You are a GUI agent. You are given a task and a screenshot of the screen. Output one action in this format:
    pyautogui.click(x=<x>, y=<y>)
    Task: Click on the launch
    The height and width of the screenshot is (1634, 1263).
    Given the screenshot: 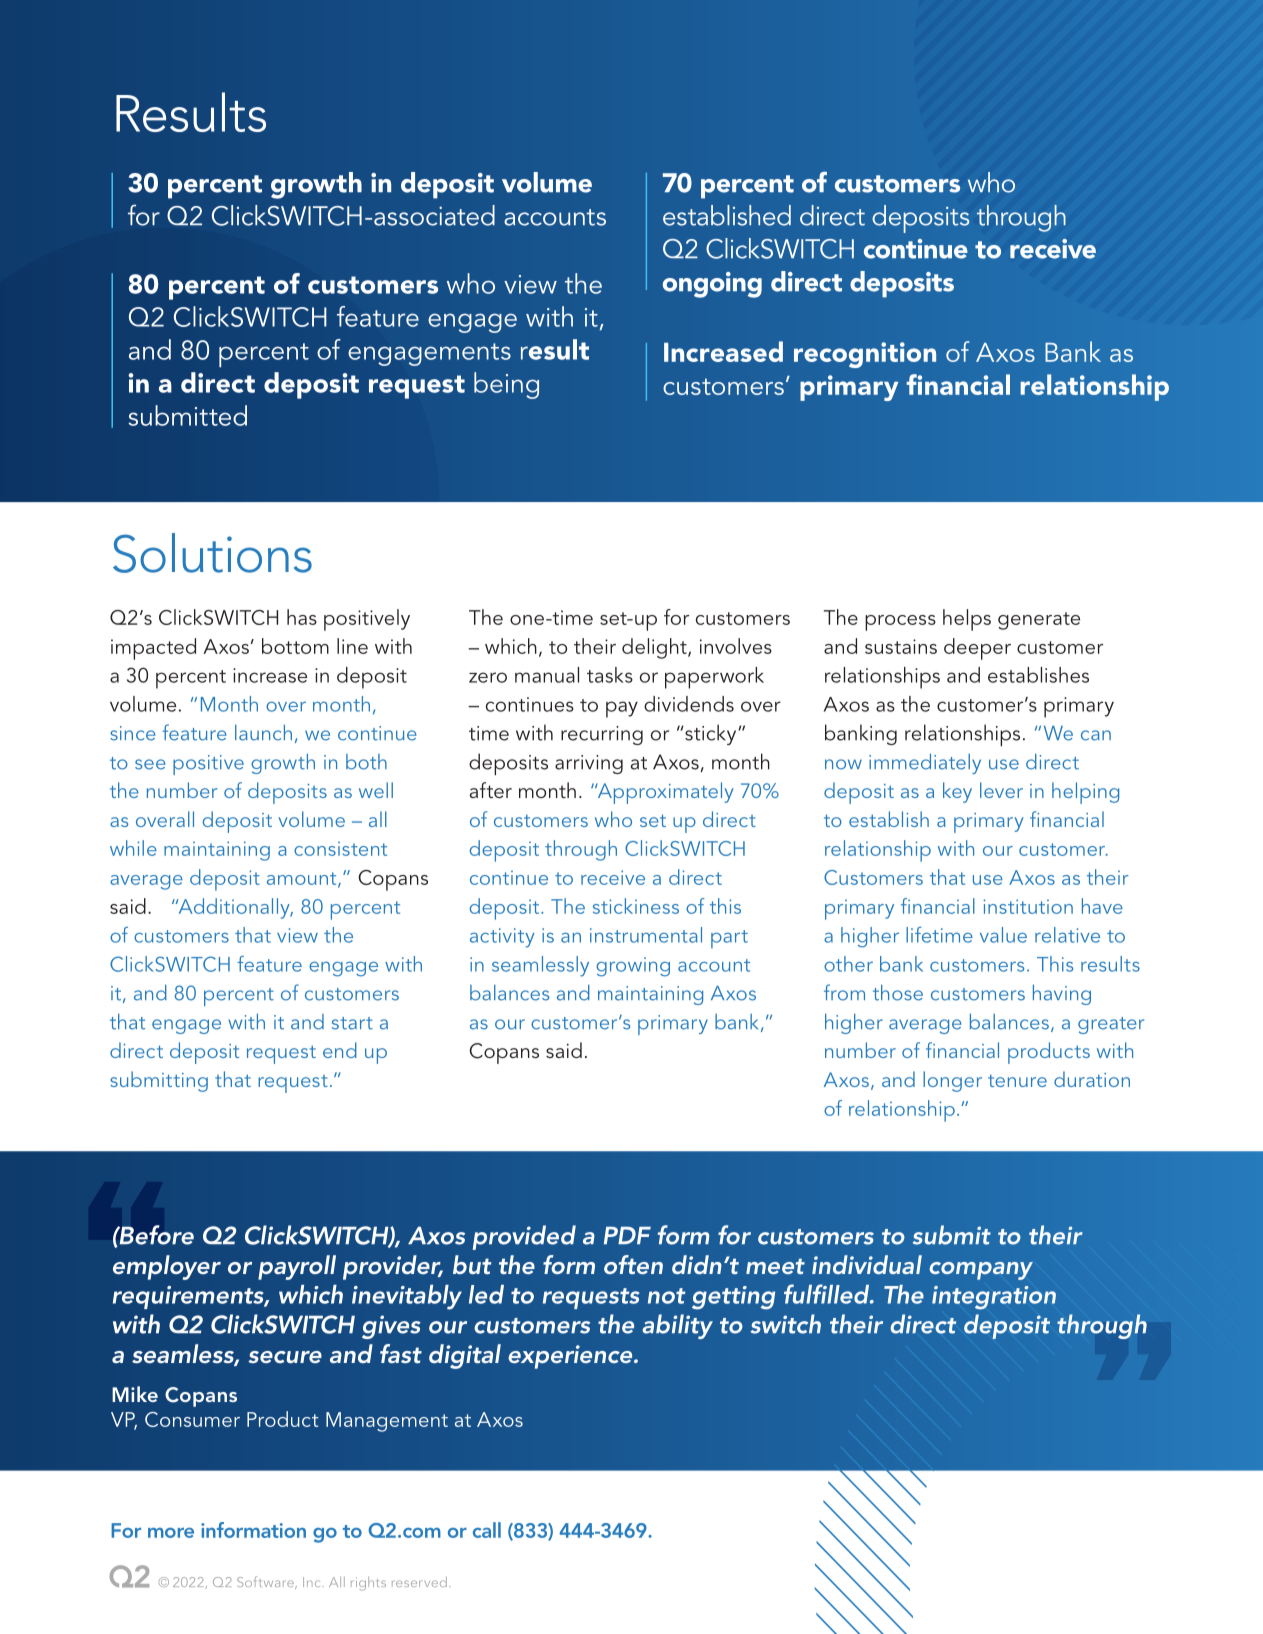 What is the action you would take?
    pyautogui.click(x=263, y=733)
